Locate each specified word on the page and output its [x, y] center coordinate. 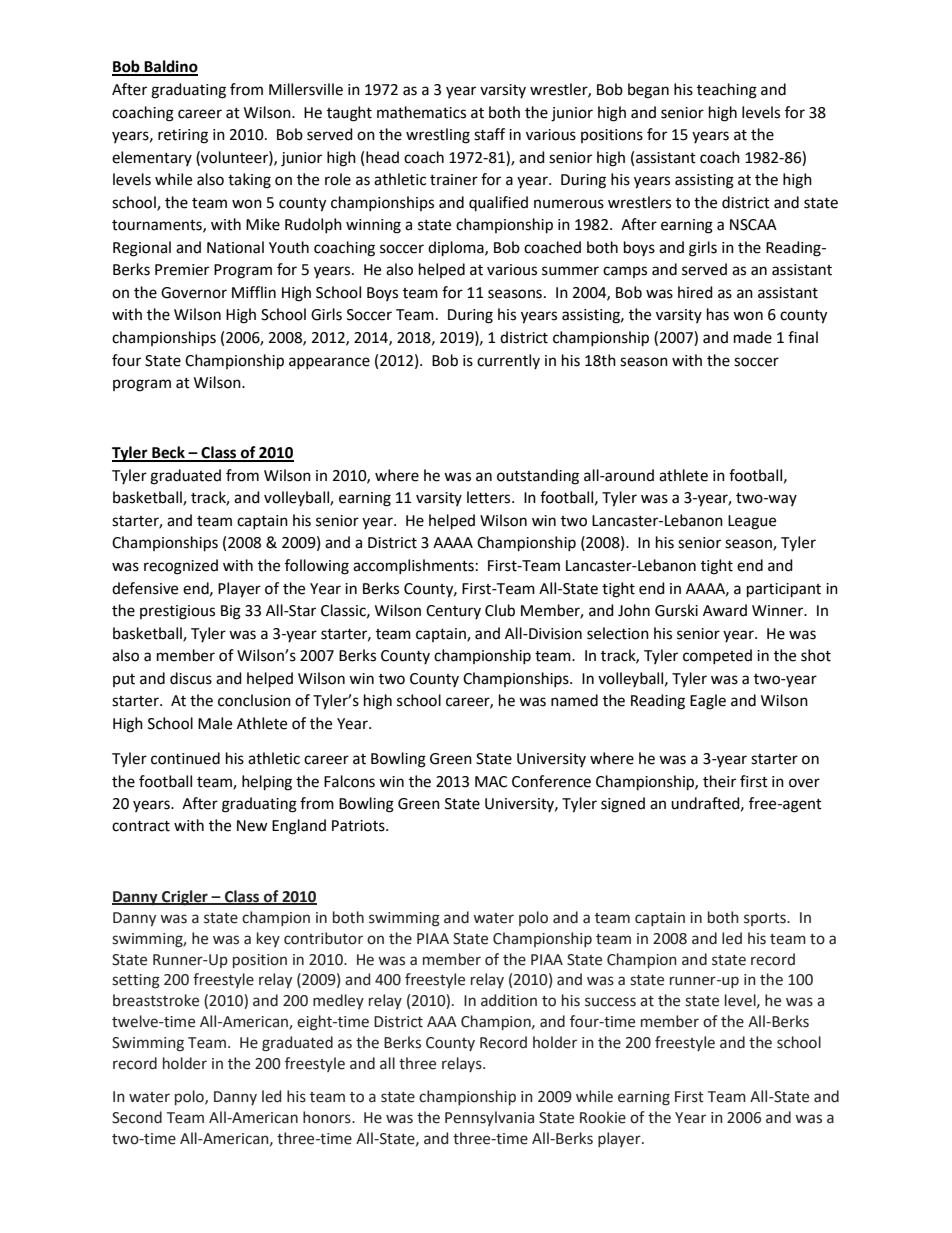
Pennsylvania [489, 1118]
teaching [727, 91]
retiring [183, 136]
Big [231, 612]
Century [453, 612]
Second [137, 1117]
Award [725, 610]
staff [489, 134]
